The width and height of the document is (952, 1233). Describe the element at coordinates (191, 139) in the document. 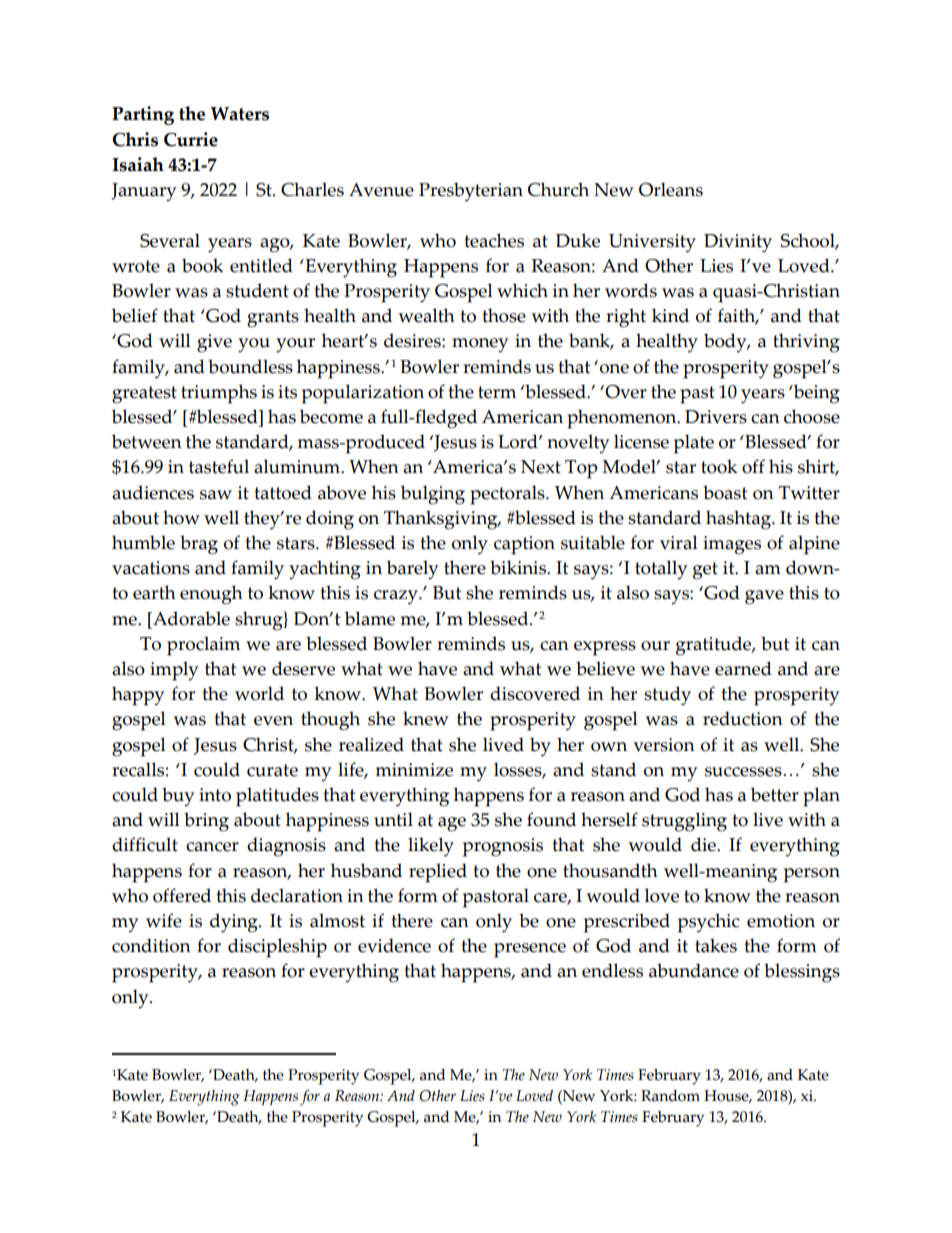

I see `Currie` at that location.
